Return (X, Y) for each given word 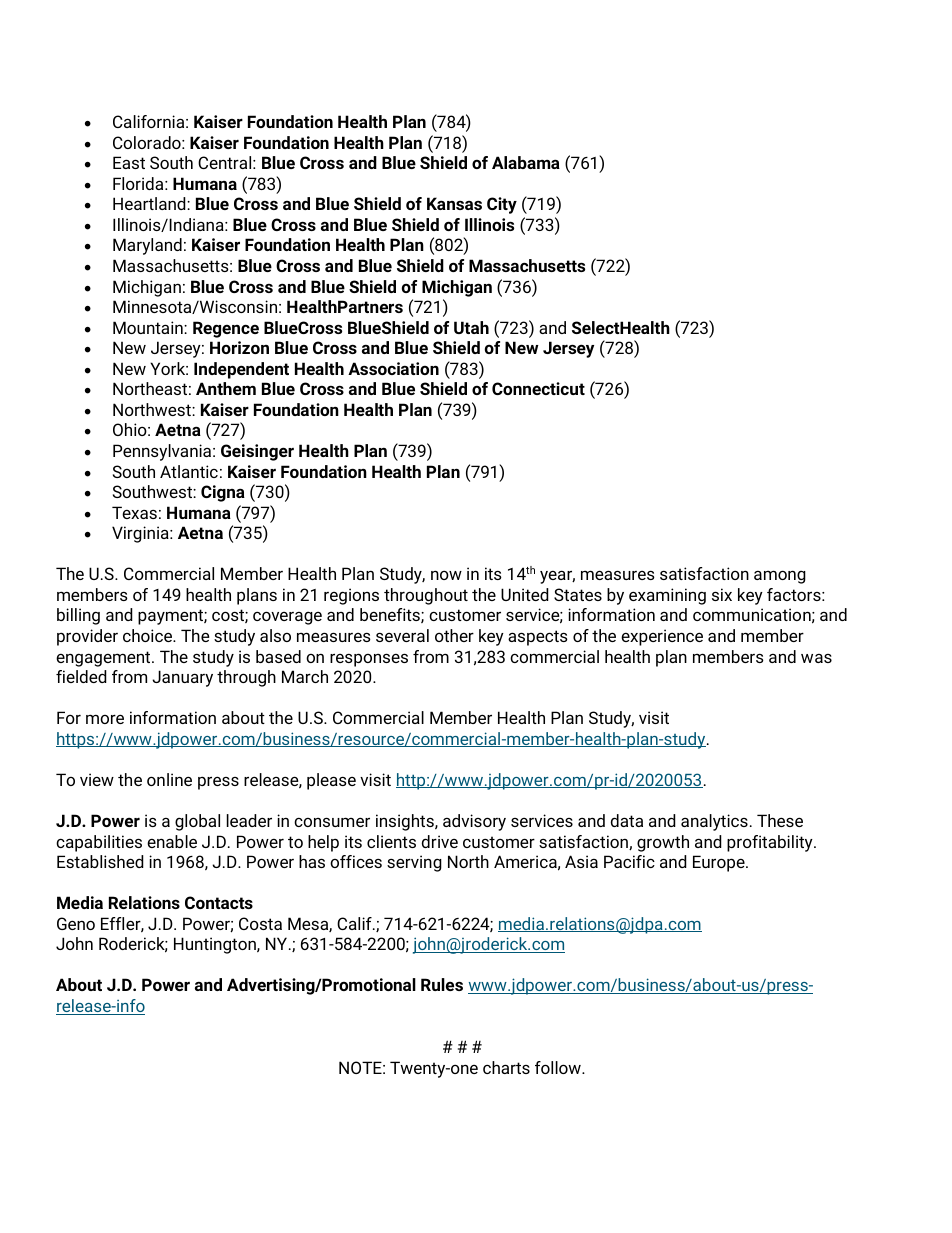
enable (172, 841)
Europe (720, 863)
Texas (134, 512)
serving (414, 863)
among (780, 577)
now (446, 575)
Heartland (150, 203)
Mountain (149, 327)
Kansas (454, 203)
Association (393, 368)
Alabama (526, 162)
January (182, 678)
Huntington (216, 945)
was (816, 658)
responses (369, 660)
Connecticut (538, 388)
